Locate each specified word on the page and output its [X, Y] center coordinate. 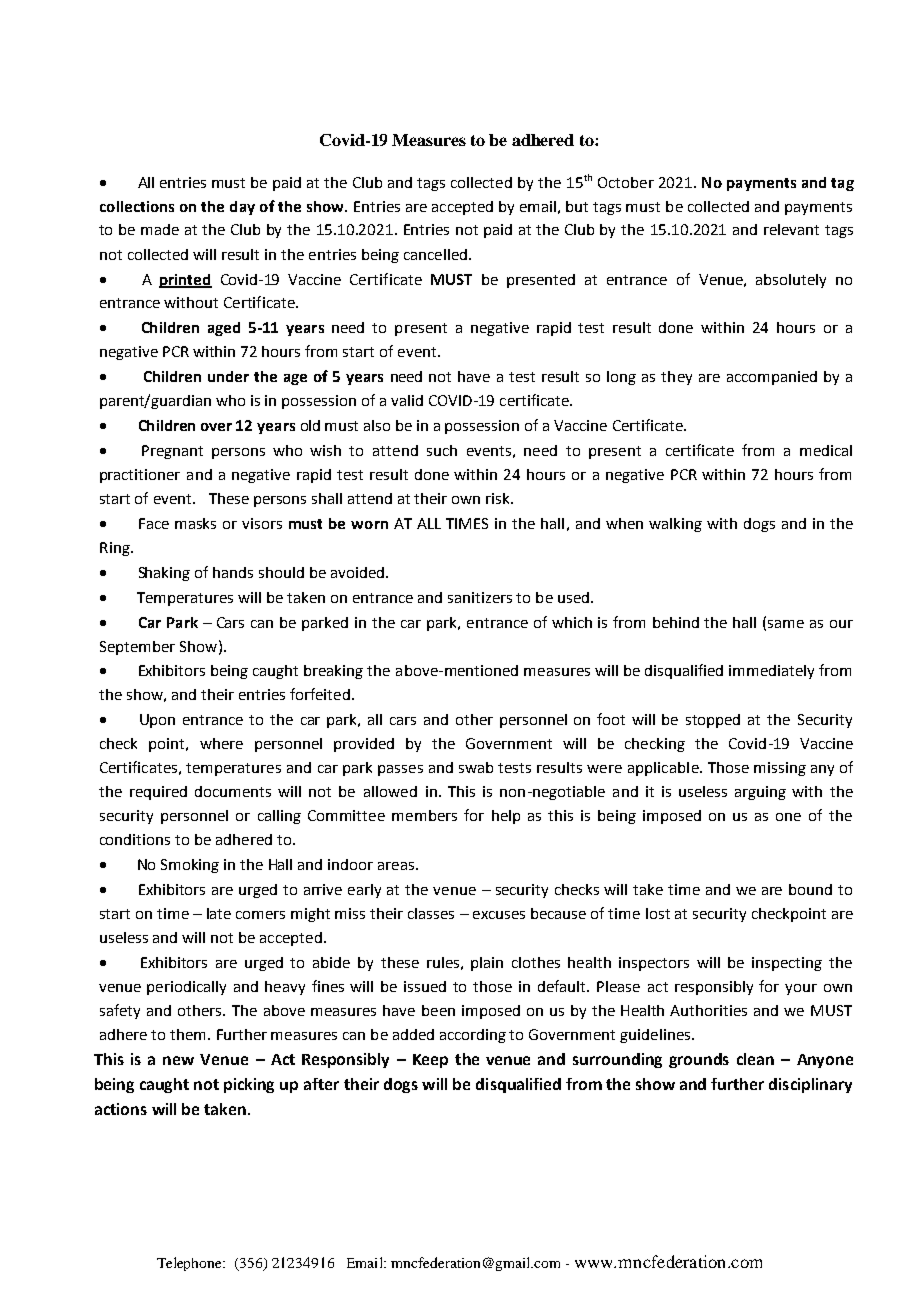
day [242, 208]
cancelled [435, 254]
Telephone [190, 1264]
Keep [430, 1061]
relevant [791, 229]
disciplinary [810, 1085]
